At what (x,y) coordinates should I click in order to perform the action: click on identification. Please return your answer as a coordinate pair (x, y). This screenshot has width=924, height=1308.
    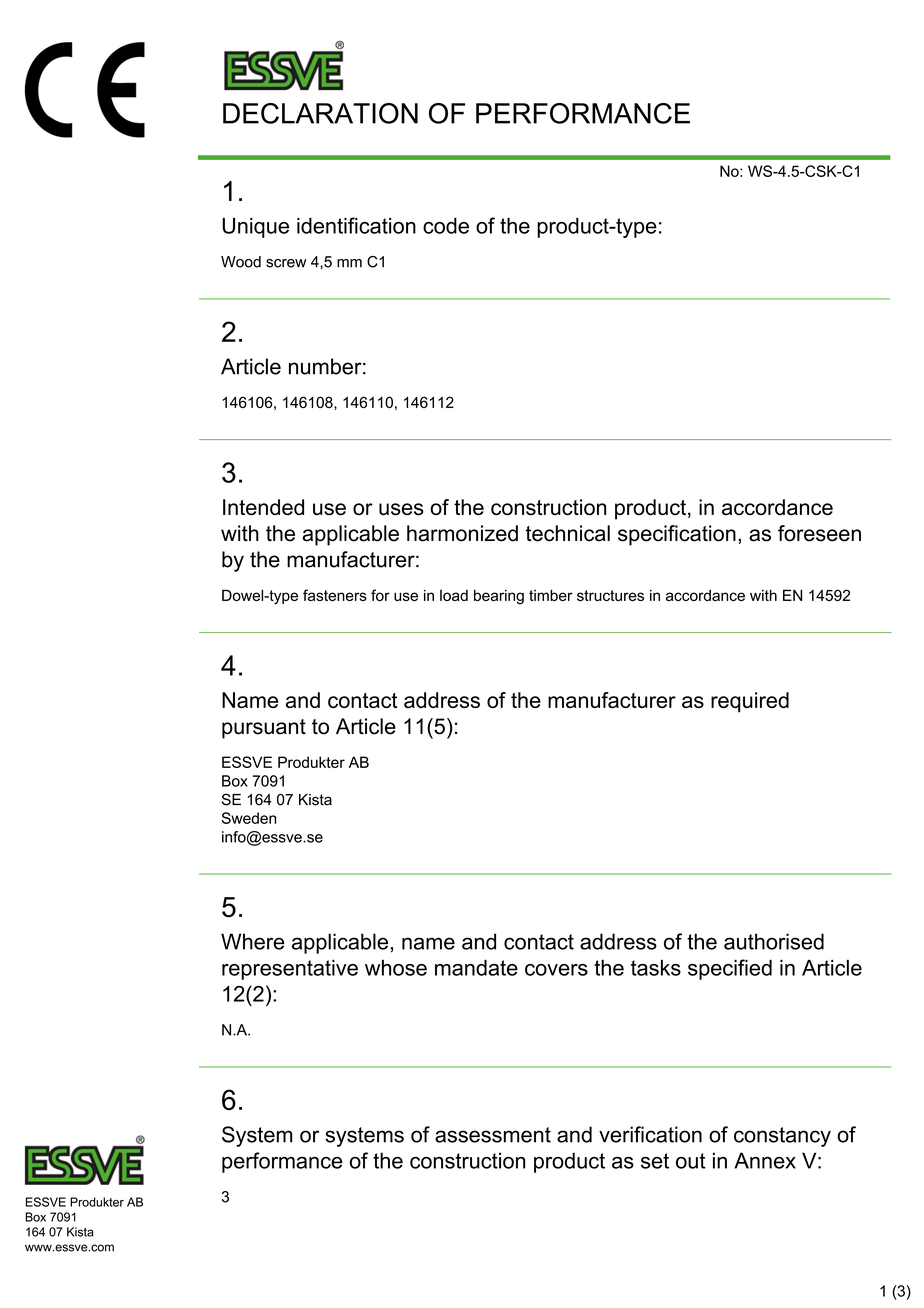
    Looking at the image, I should click on (356, 225).
